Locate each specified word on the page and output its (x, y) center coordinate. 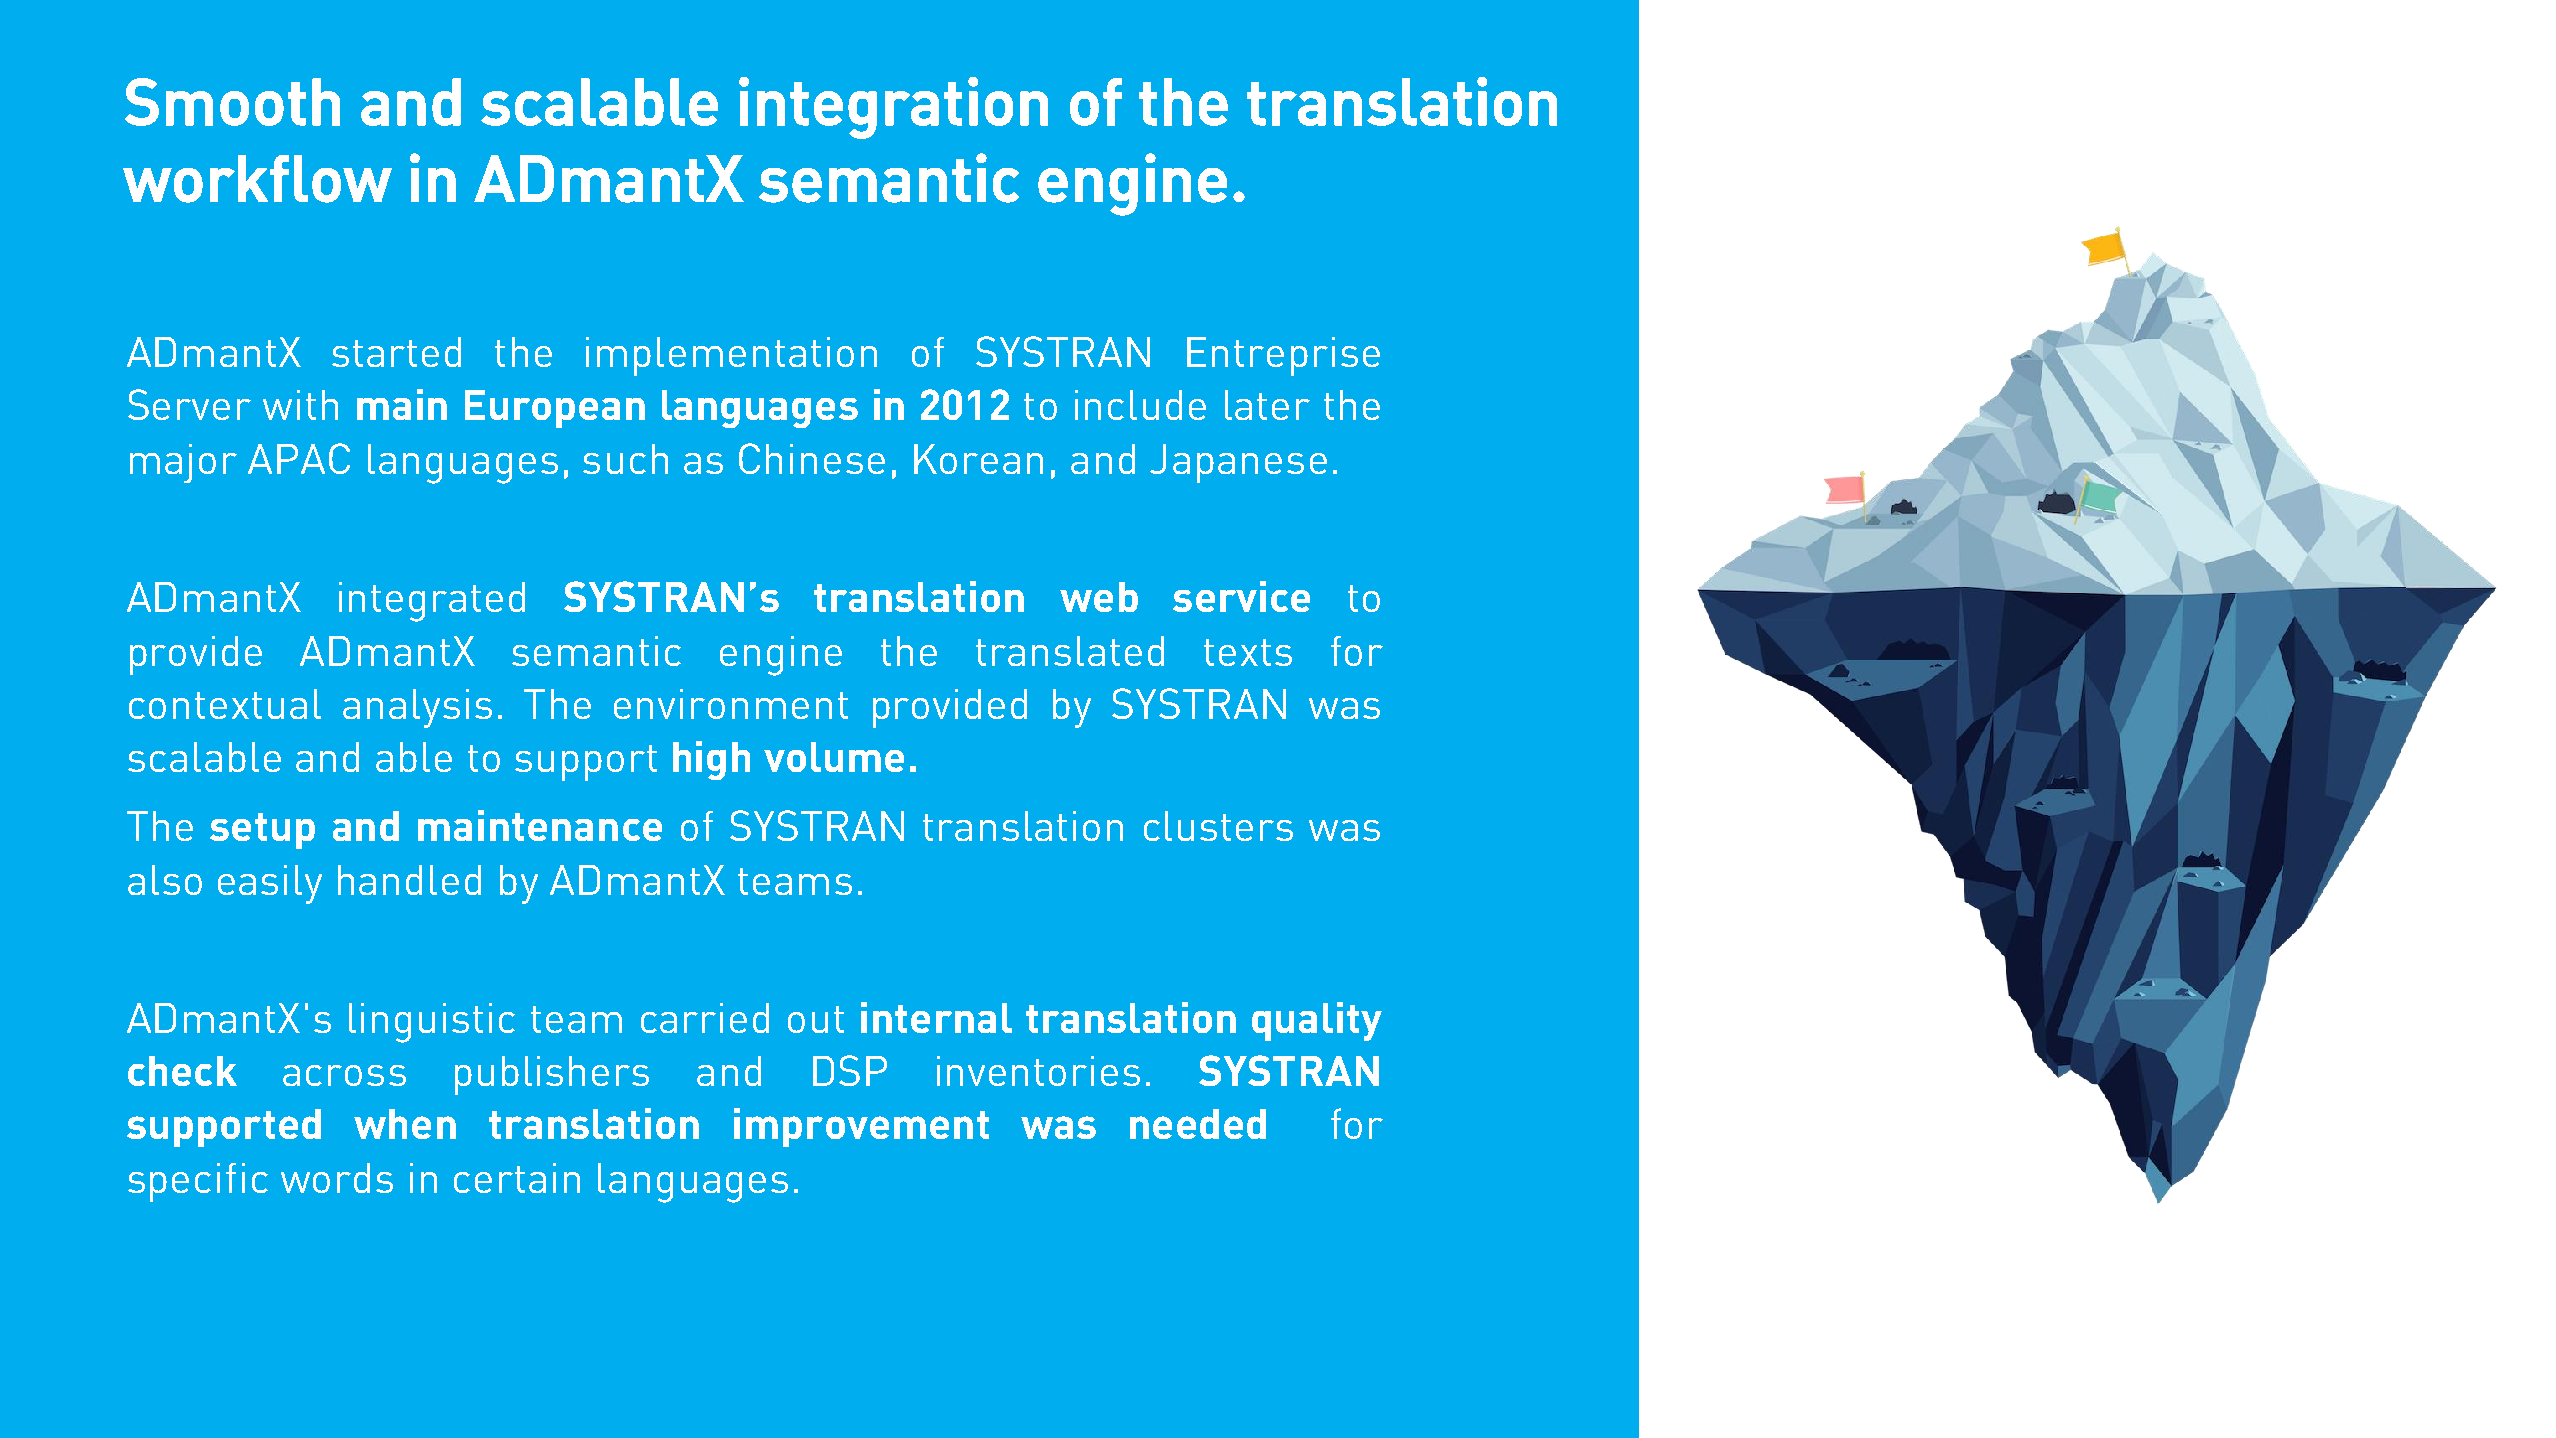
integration (893, 108)
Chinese (812, 458)
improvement (861, 1127)
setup (262, 831)
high (711, 760)
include (1140, 405)
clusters (1218, 826)
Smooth (232, 102)
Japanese (1238, 463)
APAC (299, 458)
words (337, 1178)
